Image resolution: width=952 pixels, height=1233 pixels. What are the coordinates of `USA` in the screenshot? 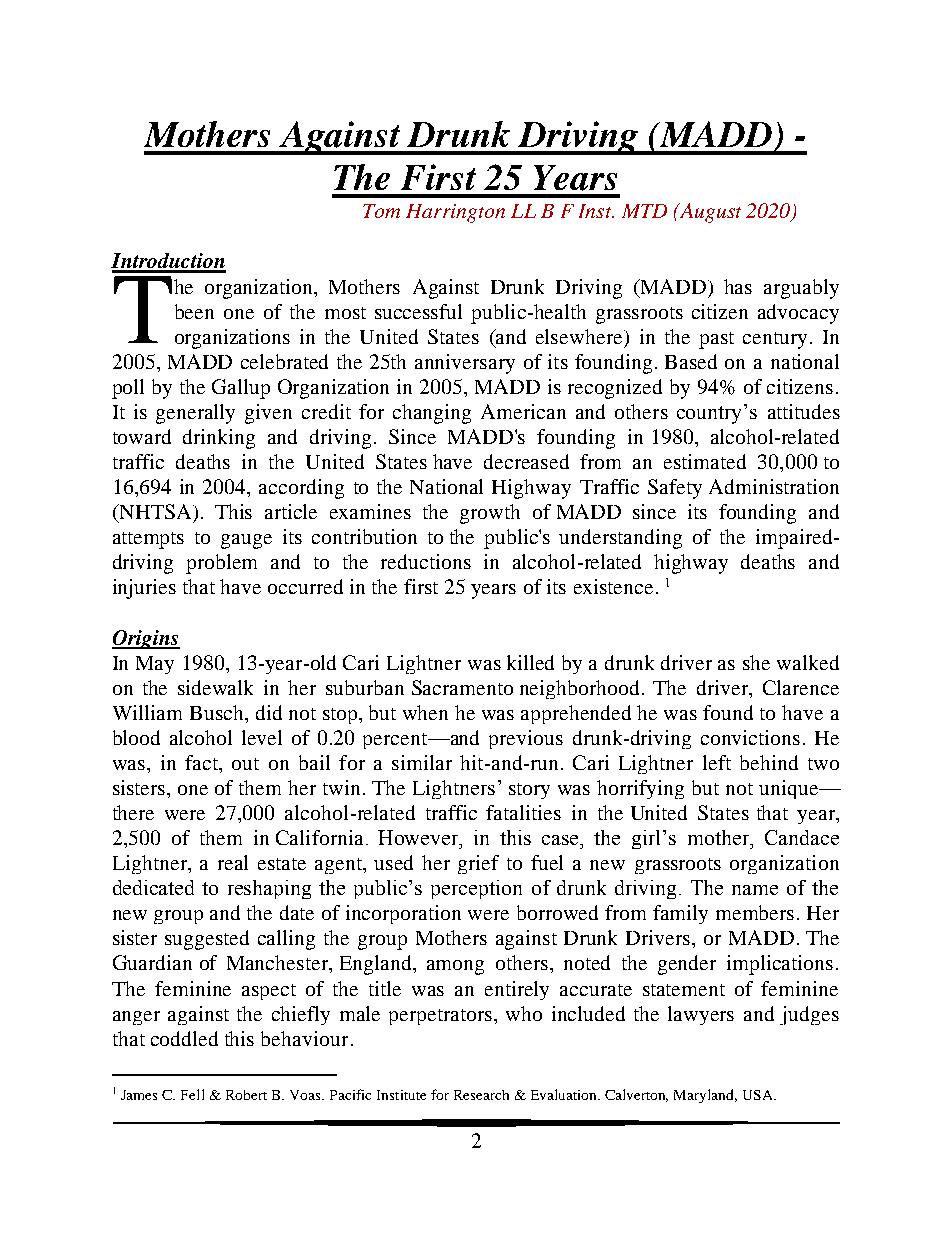 It's located at (759, 1095).
